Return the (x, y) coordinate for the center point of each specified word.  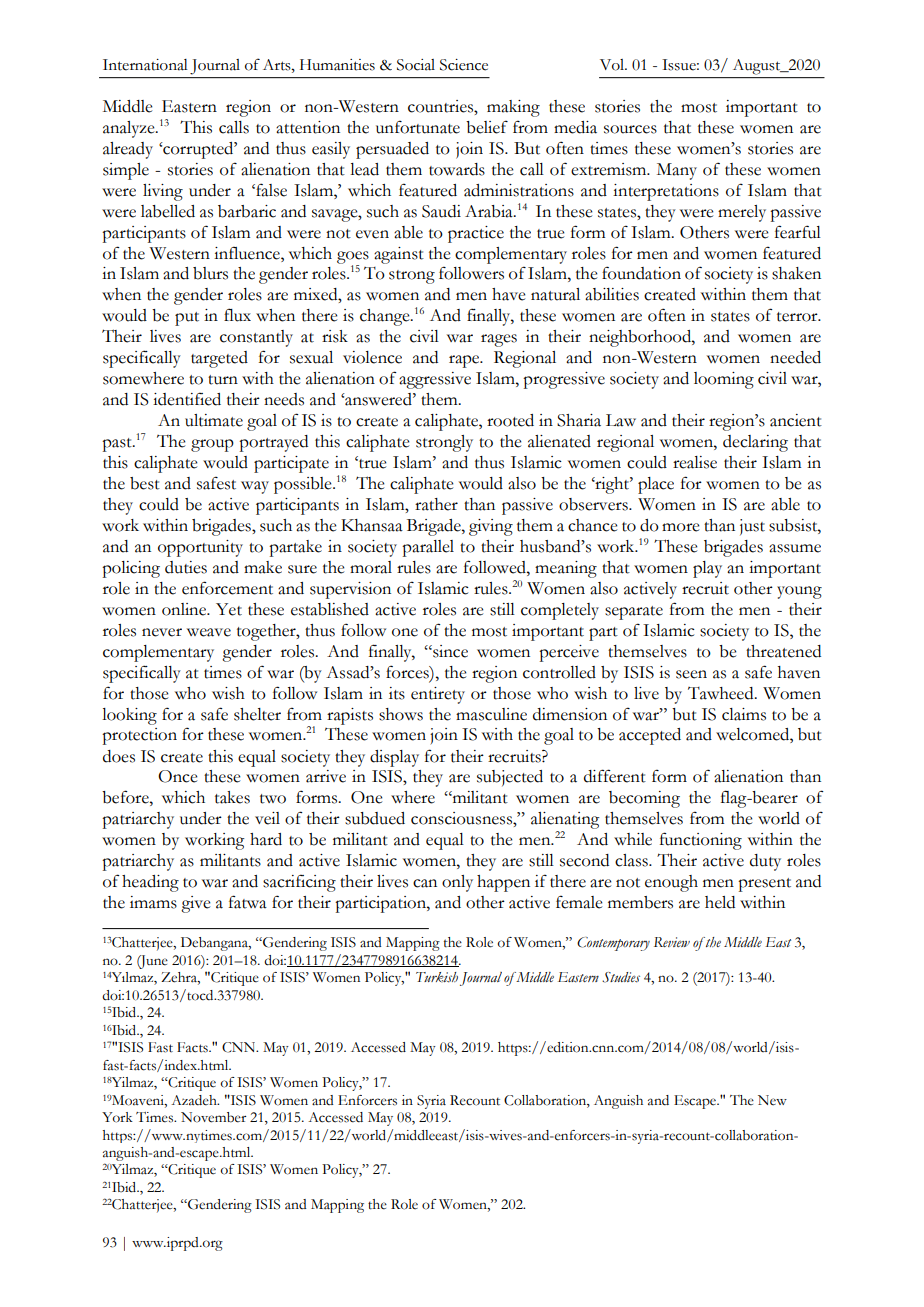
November (213, 1117)
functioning (701, 841)
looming (724, 380)
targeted (219, 359)
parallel (428, 548)
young (799, 592)
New (772, 1100)
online (185, 609)
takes (232, 797)
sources (630, 129)
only (457, 883)
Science (464, 65)
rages (499, 340)
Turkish (437, 977)
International (145, 65)
